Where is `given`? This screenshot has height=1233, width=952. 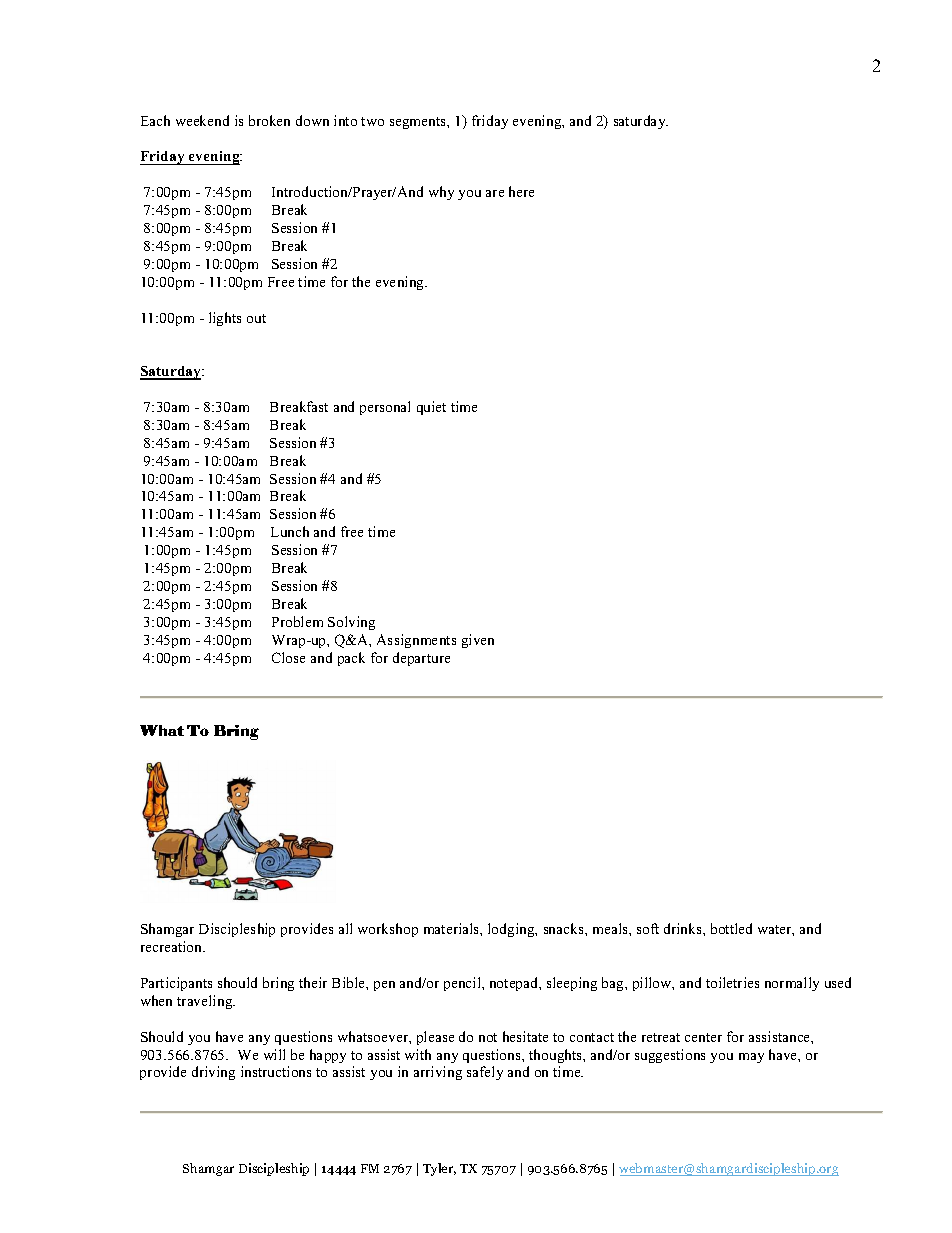 given is located at coordinates (478, 641).
